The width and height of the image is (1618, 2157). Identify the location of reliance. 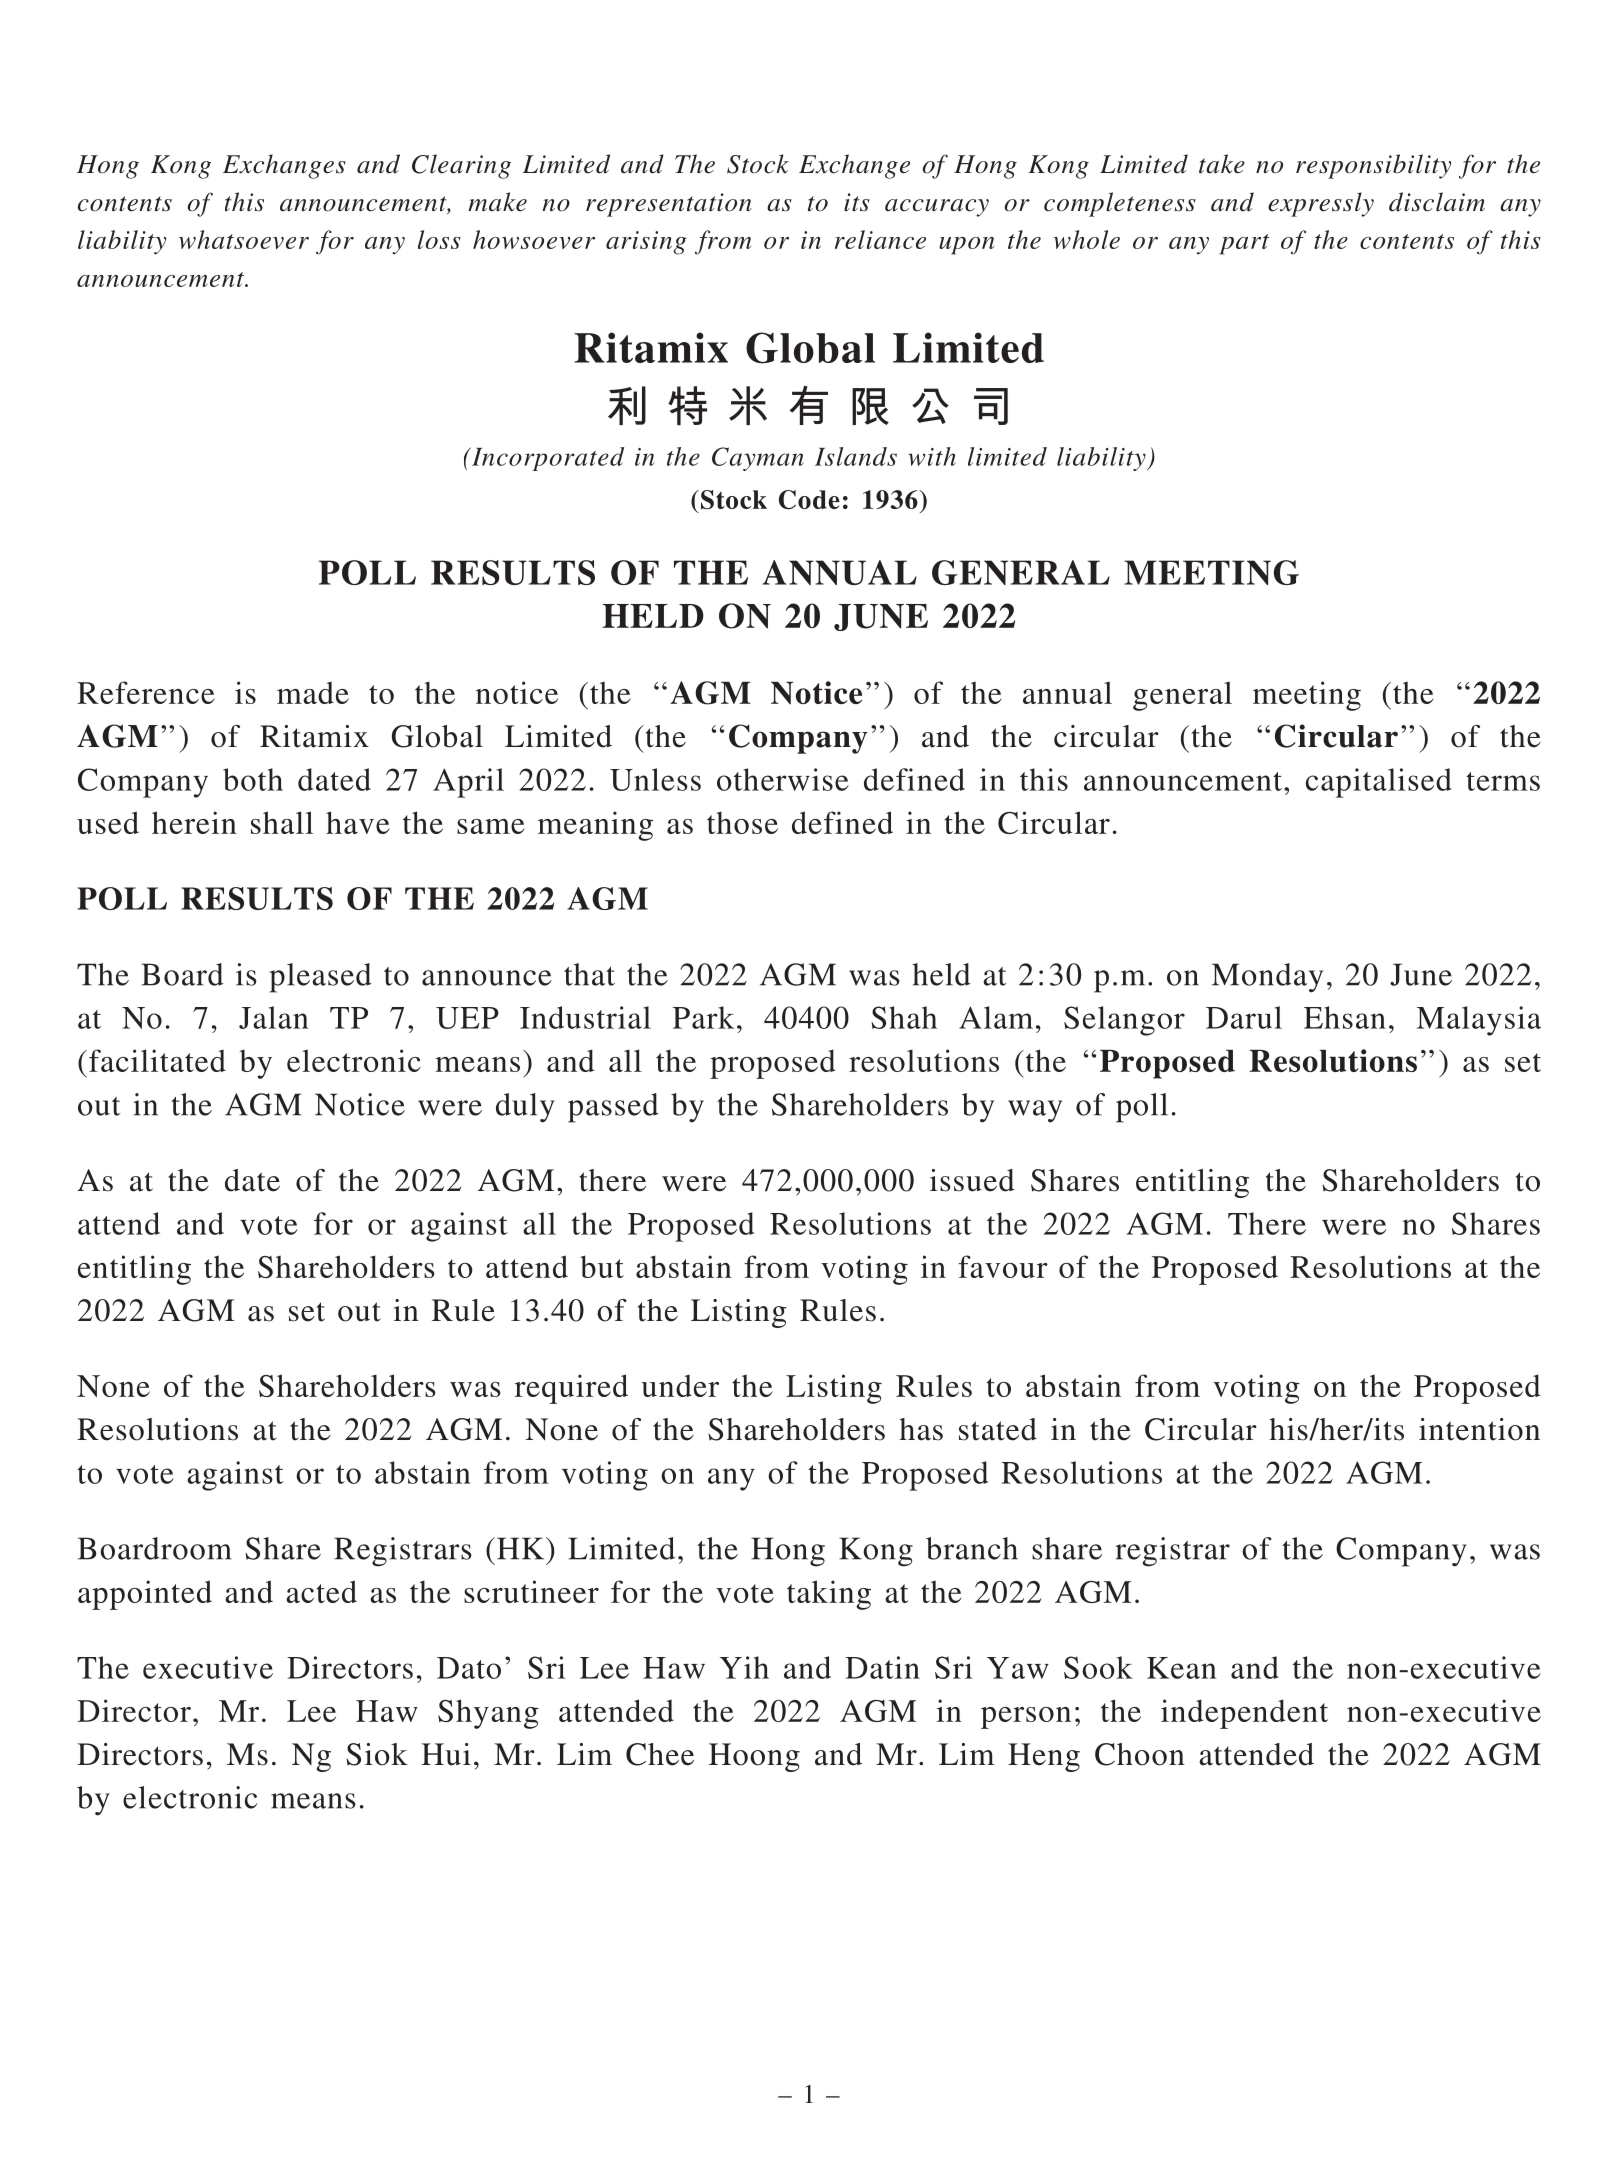
(880, 239).
